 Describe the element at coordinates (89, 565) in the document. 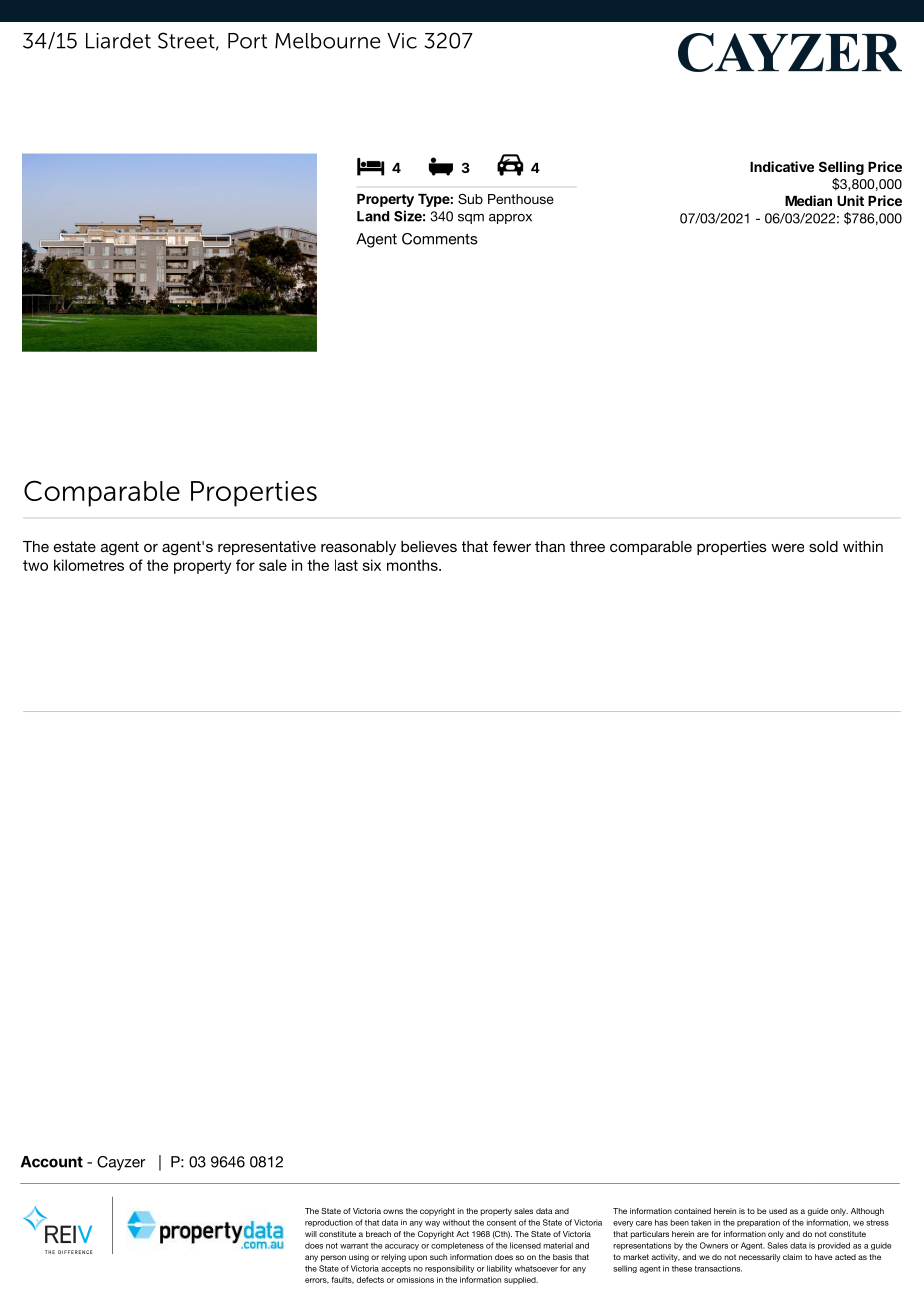

I see `kilometres` at that location.
